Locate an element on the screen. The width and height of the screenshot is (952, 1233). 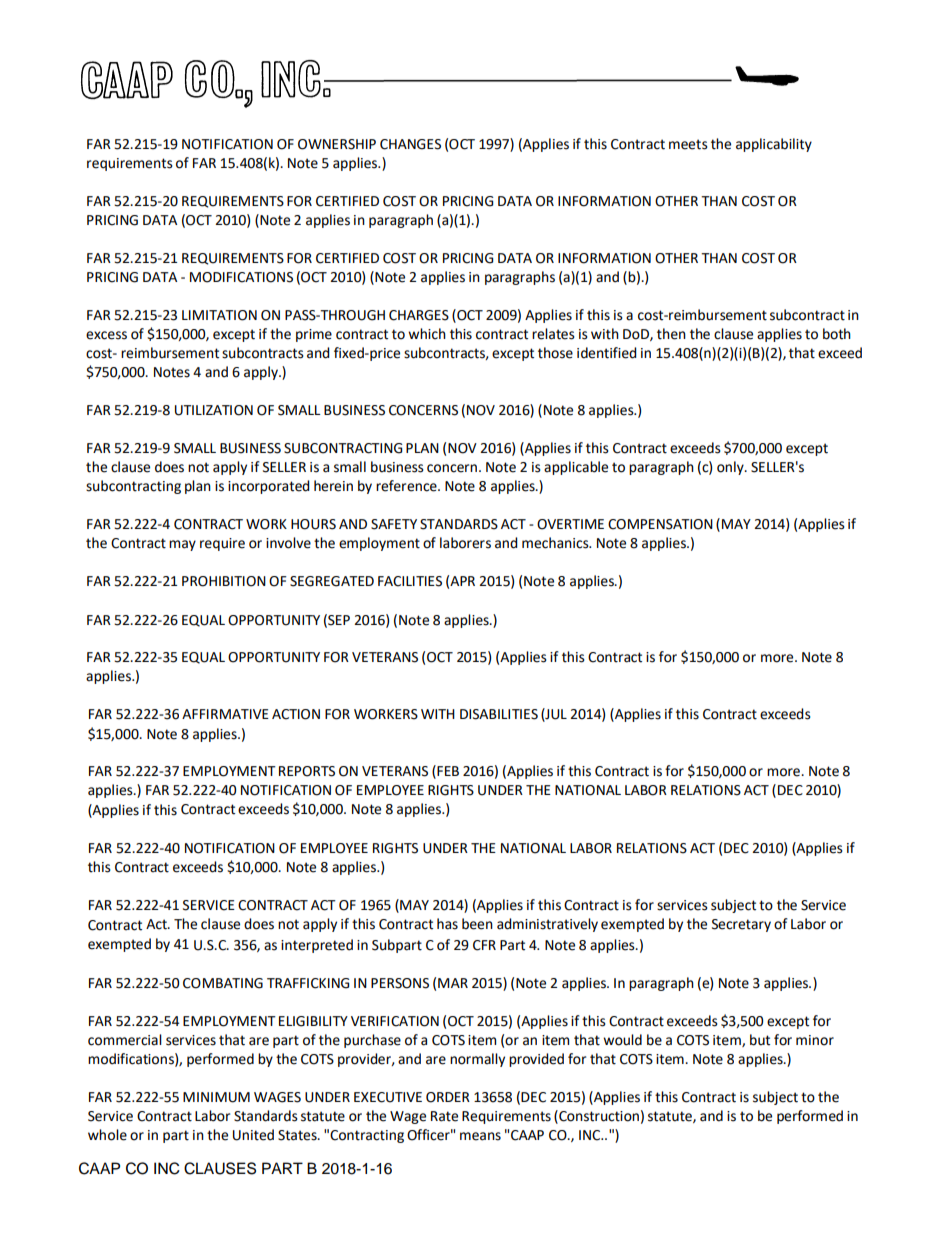
MINIMUM is located at coordinates (216, 1097).
